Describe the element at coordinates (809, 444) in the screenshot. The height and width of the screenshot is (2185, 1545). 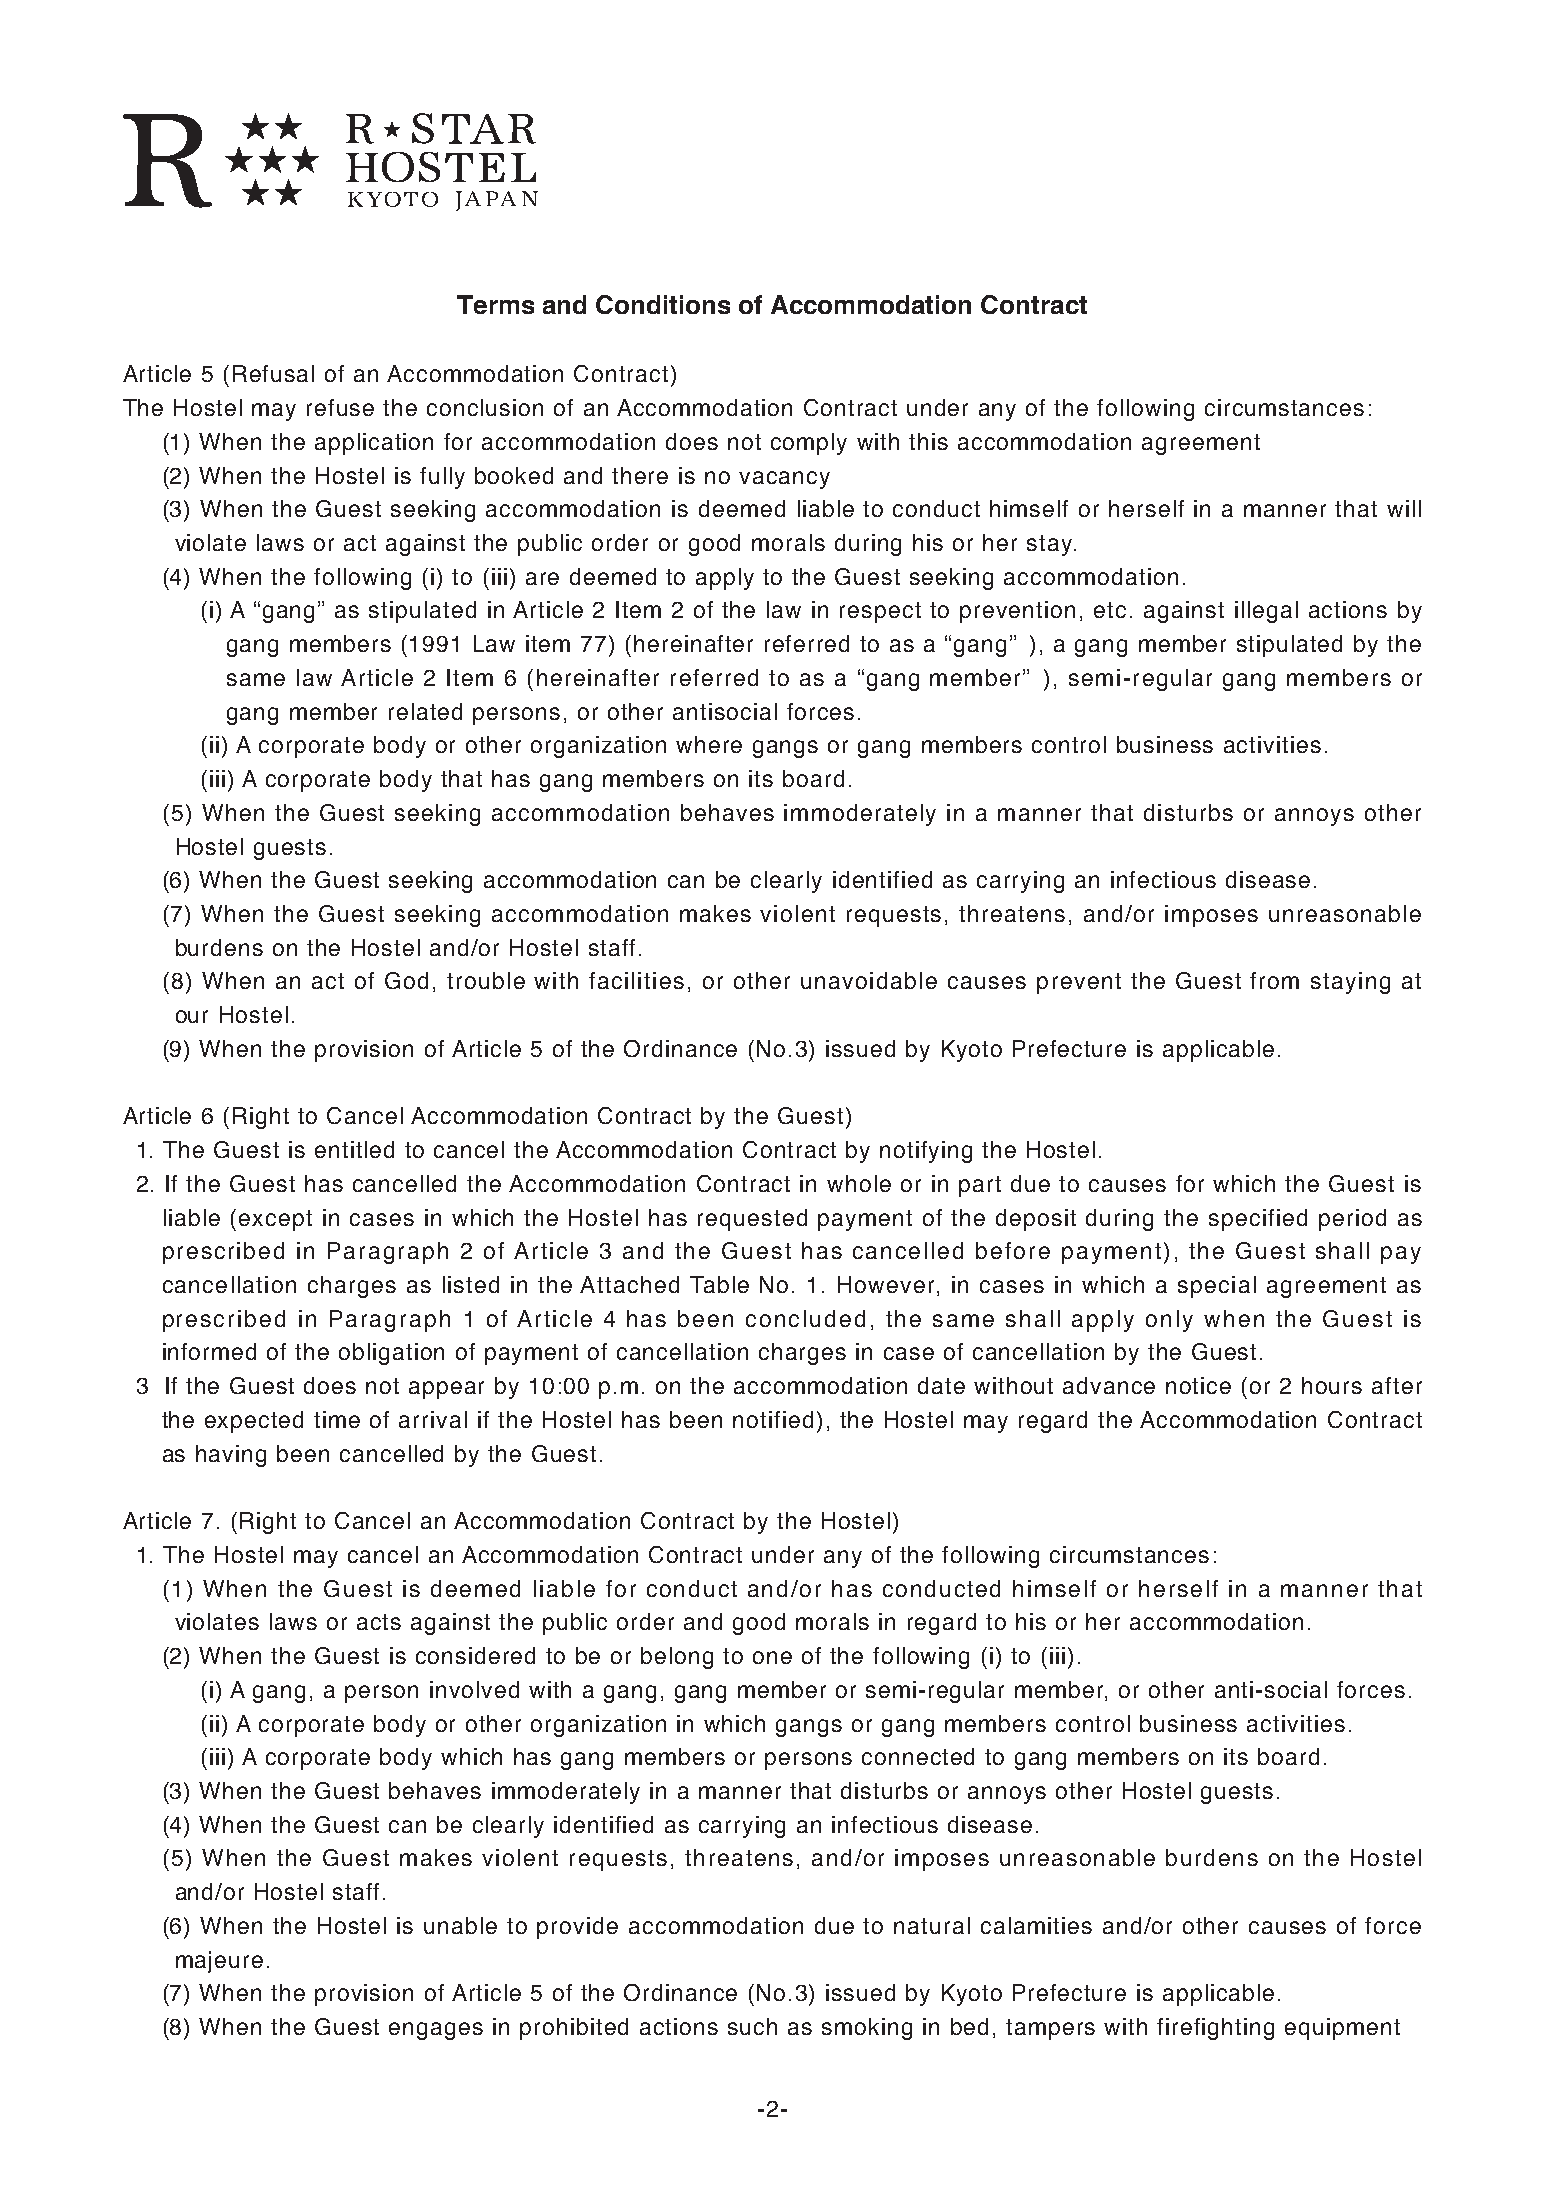
I see `comply` at that location.
